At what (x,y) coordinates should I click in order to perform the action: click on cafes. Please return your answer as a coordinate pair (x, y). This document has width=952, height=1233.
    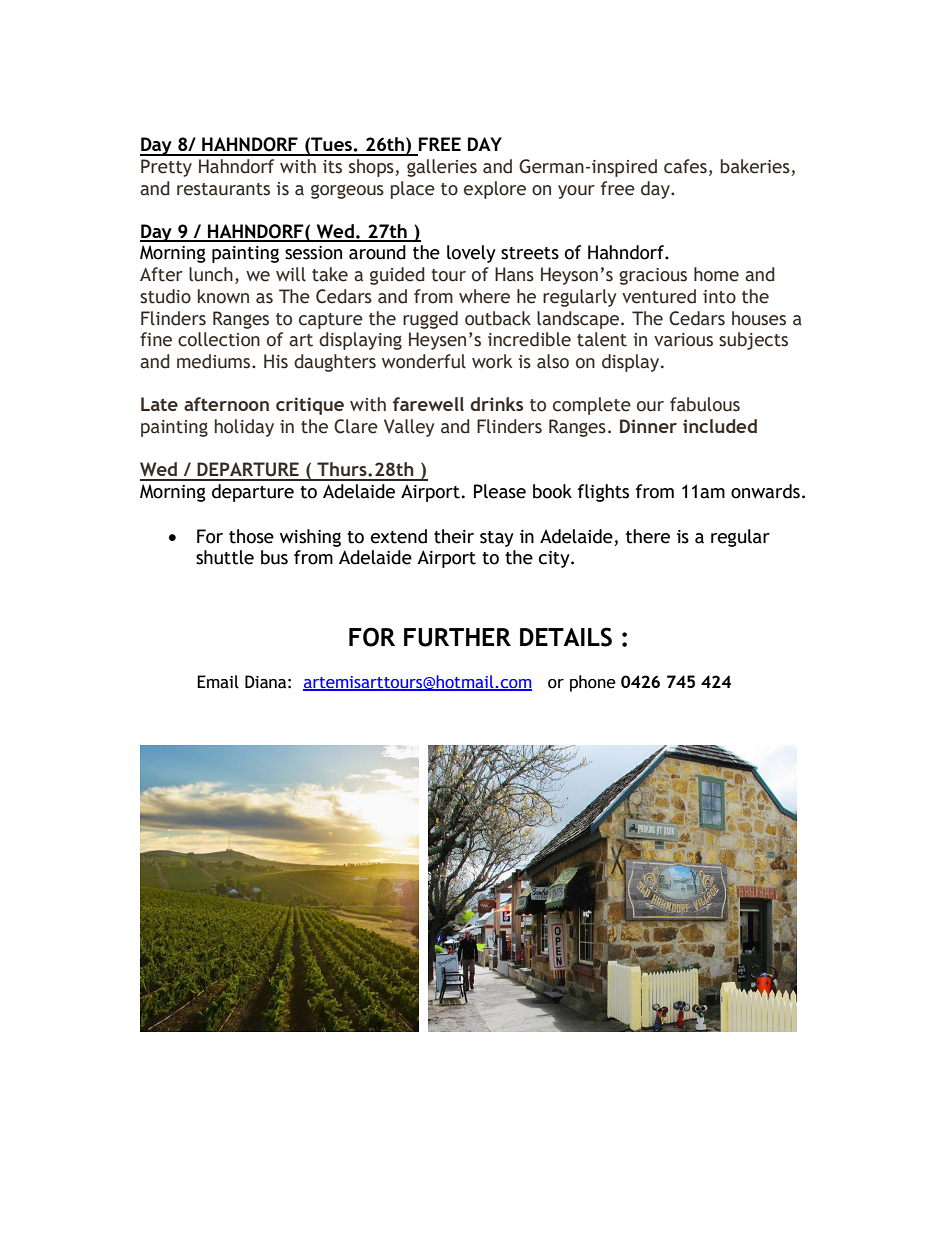
    Looking at the image, I should click on (685, 166).
